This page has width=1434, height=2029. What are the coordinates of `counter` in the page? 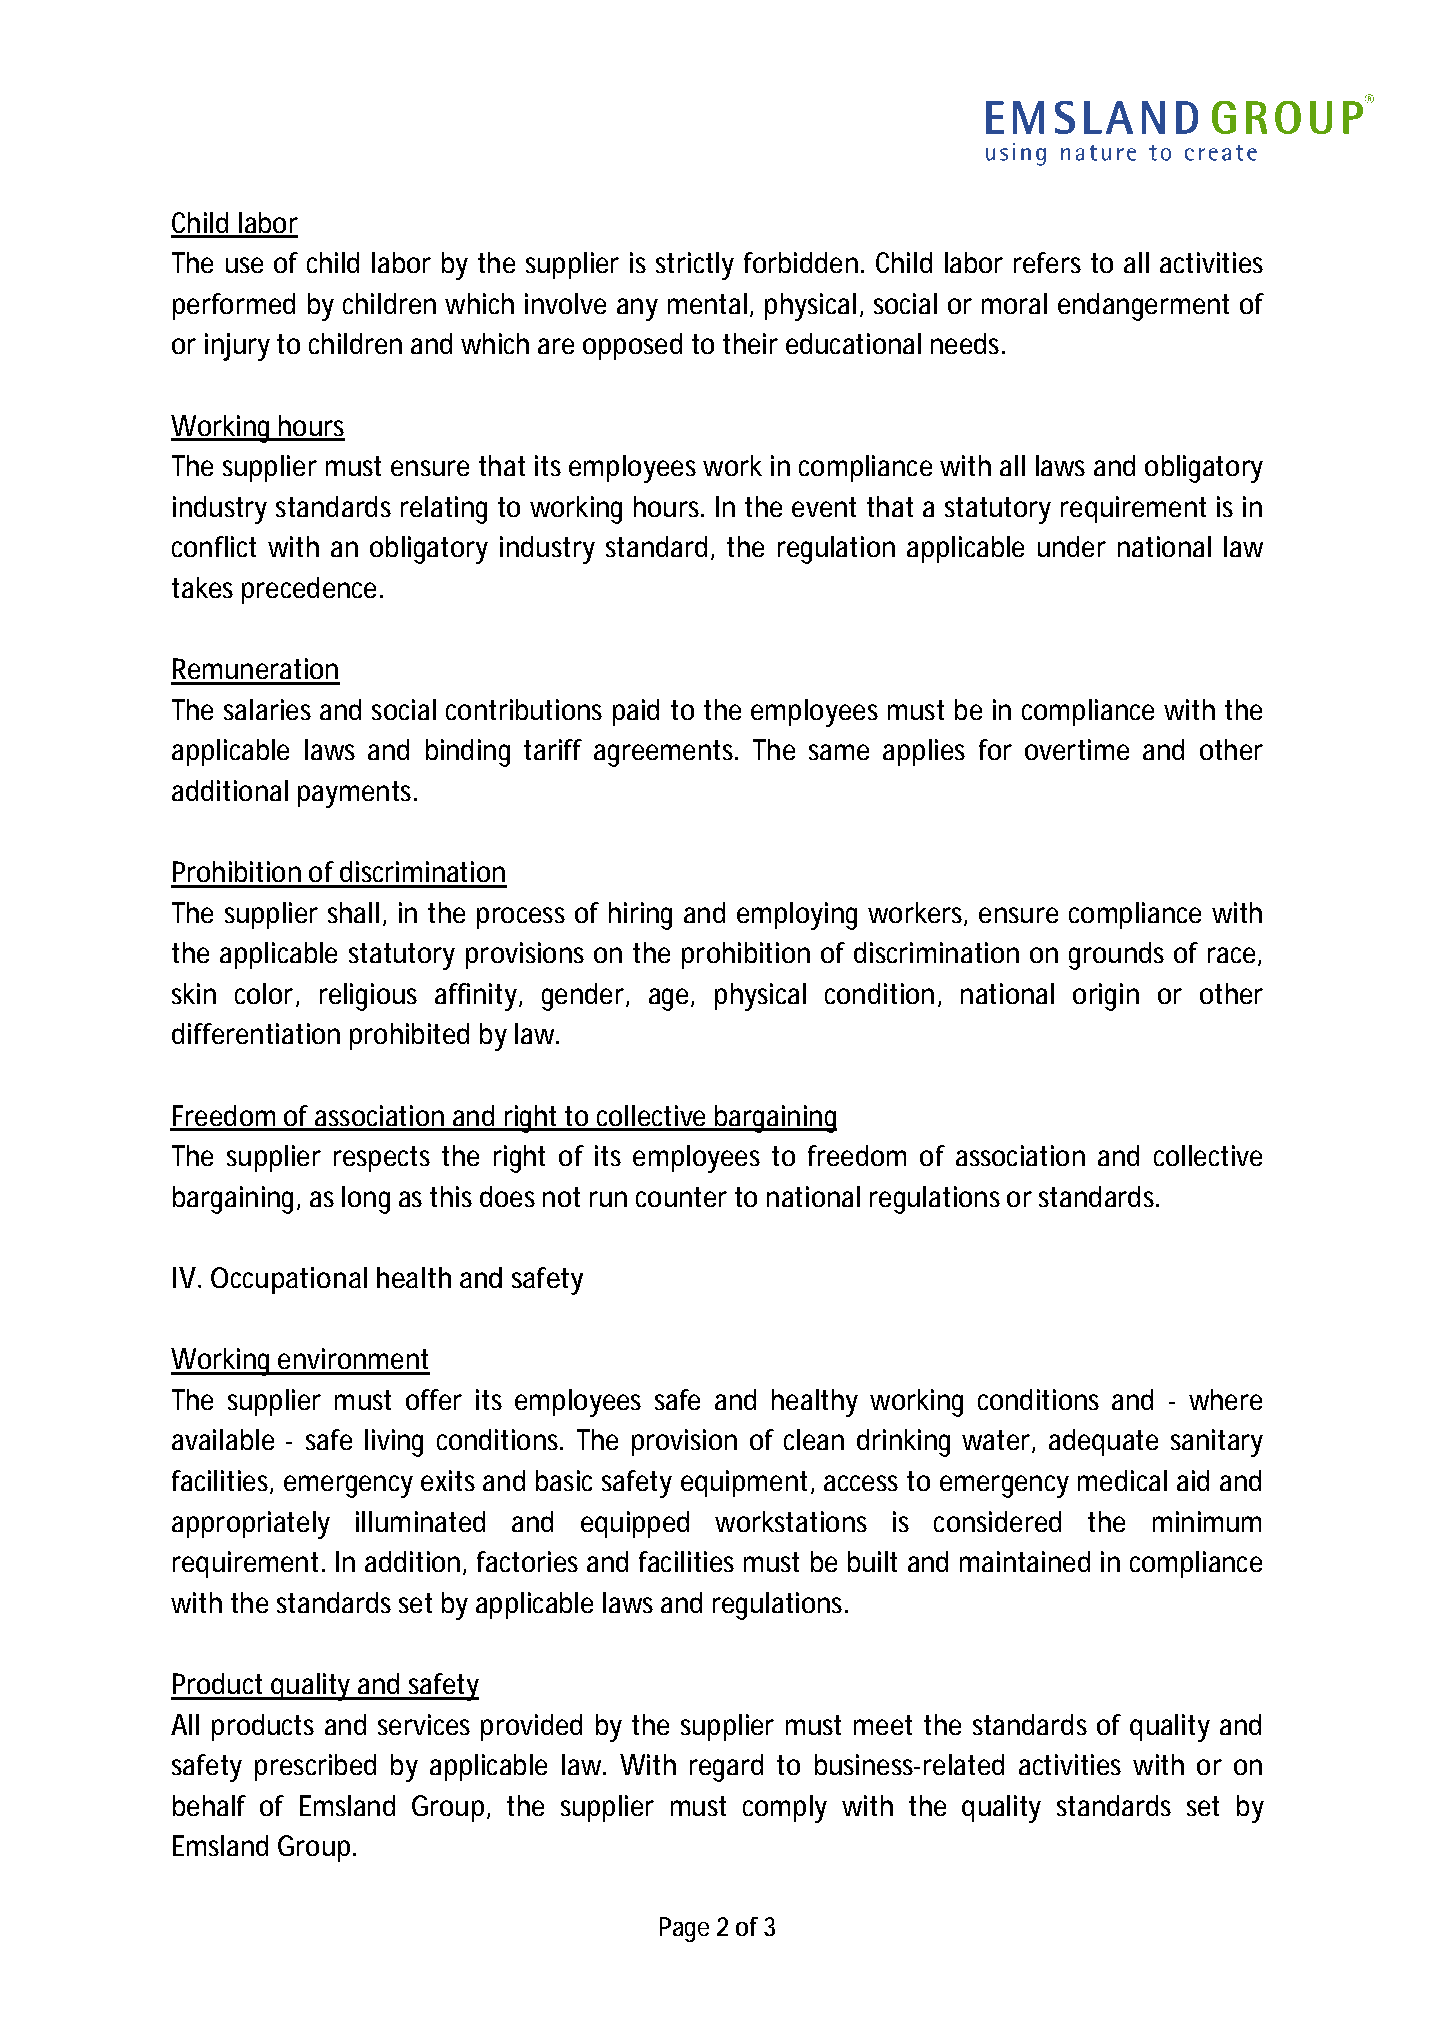 It's located at (681, 1197).
